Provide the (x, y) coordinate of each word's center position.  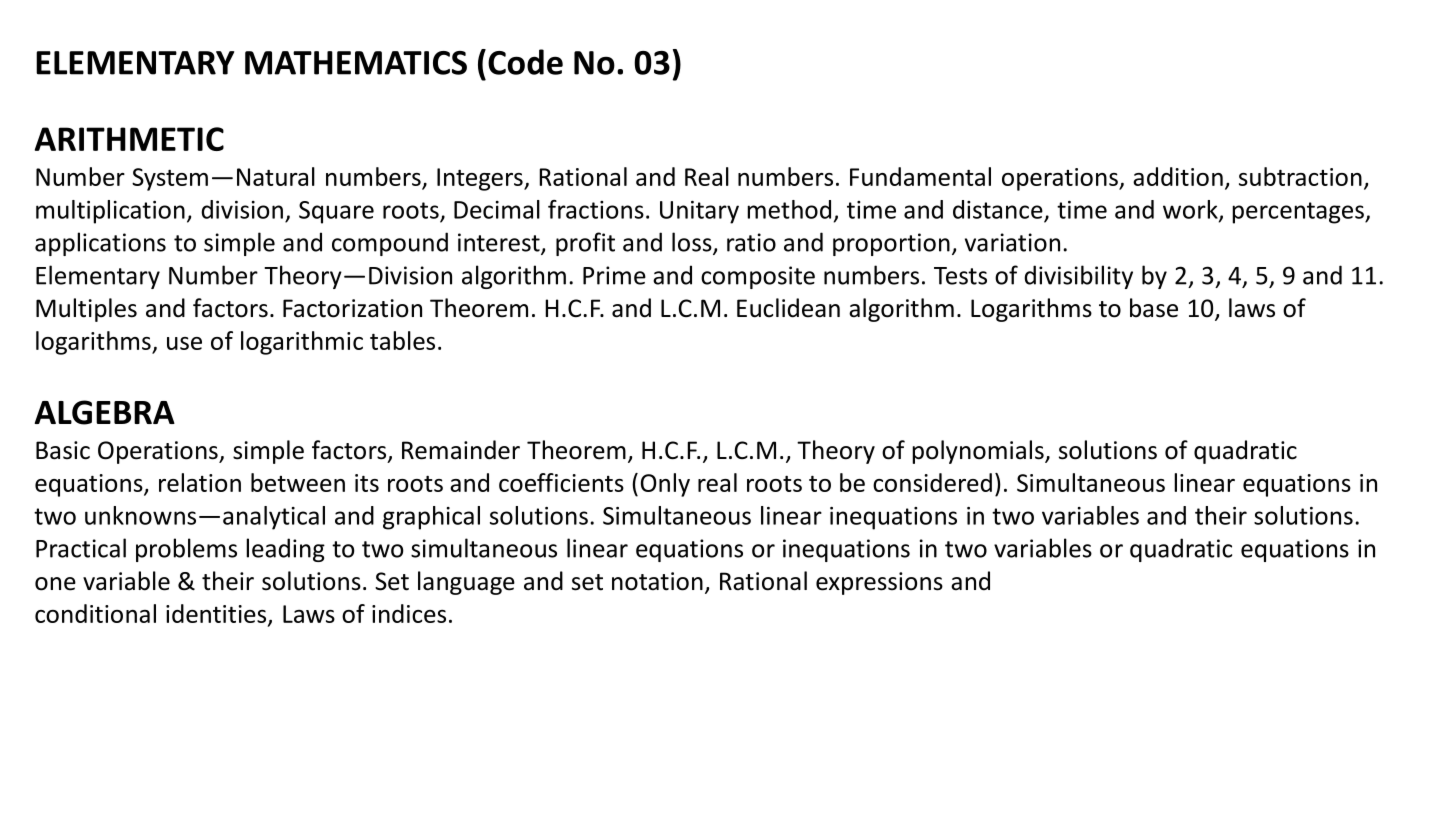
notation (657, 581)
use (184, 343)
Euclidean (788, 308)
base (1154, 308)
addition (1178, 176)
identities (217, 614)
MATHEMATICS (356, 63)
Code (525, 62)
